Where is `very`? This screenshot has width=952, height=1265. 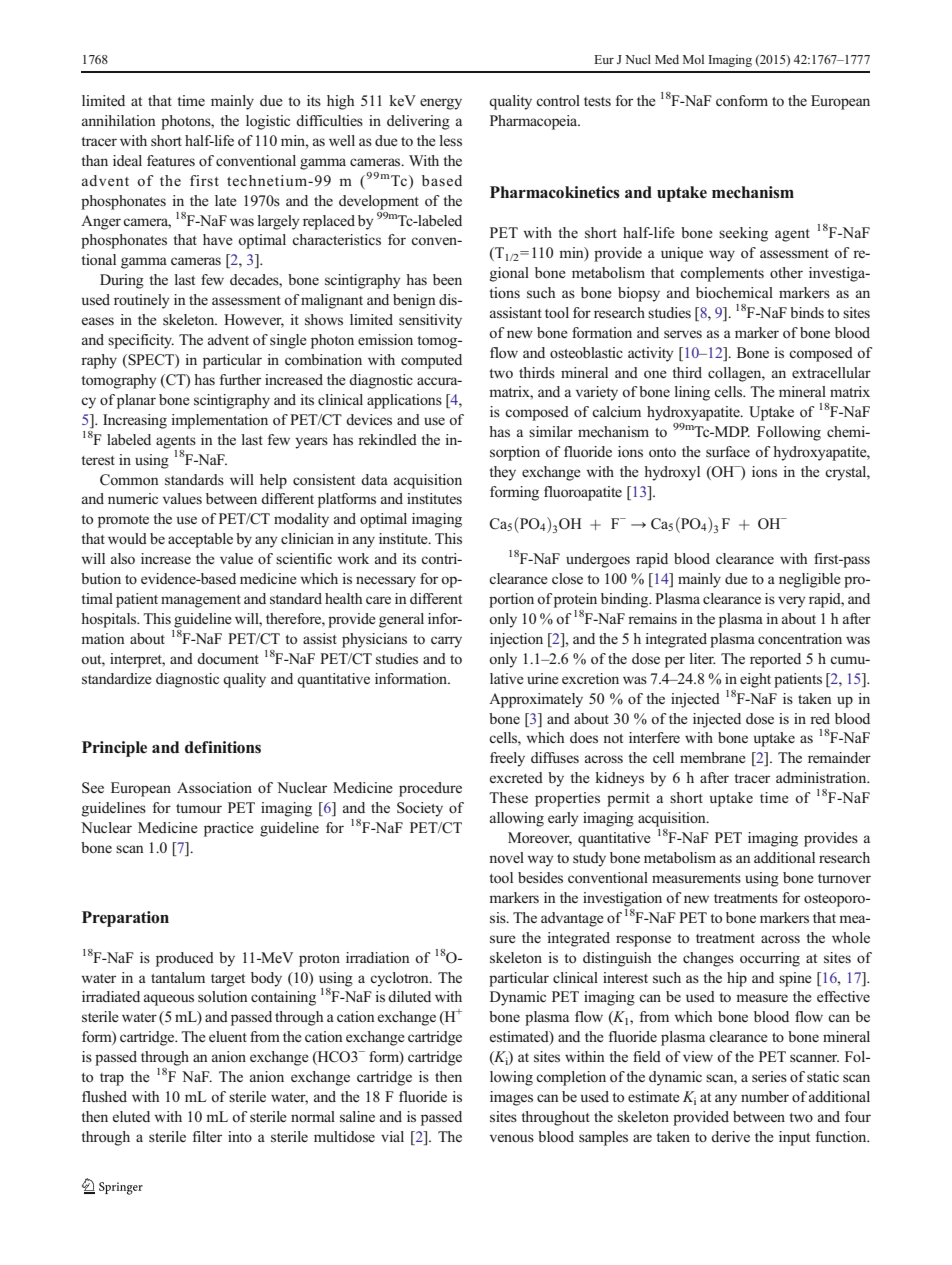
very is located at coordinates (791, 602).
